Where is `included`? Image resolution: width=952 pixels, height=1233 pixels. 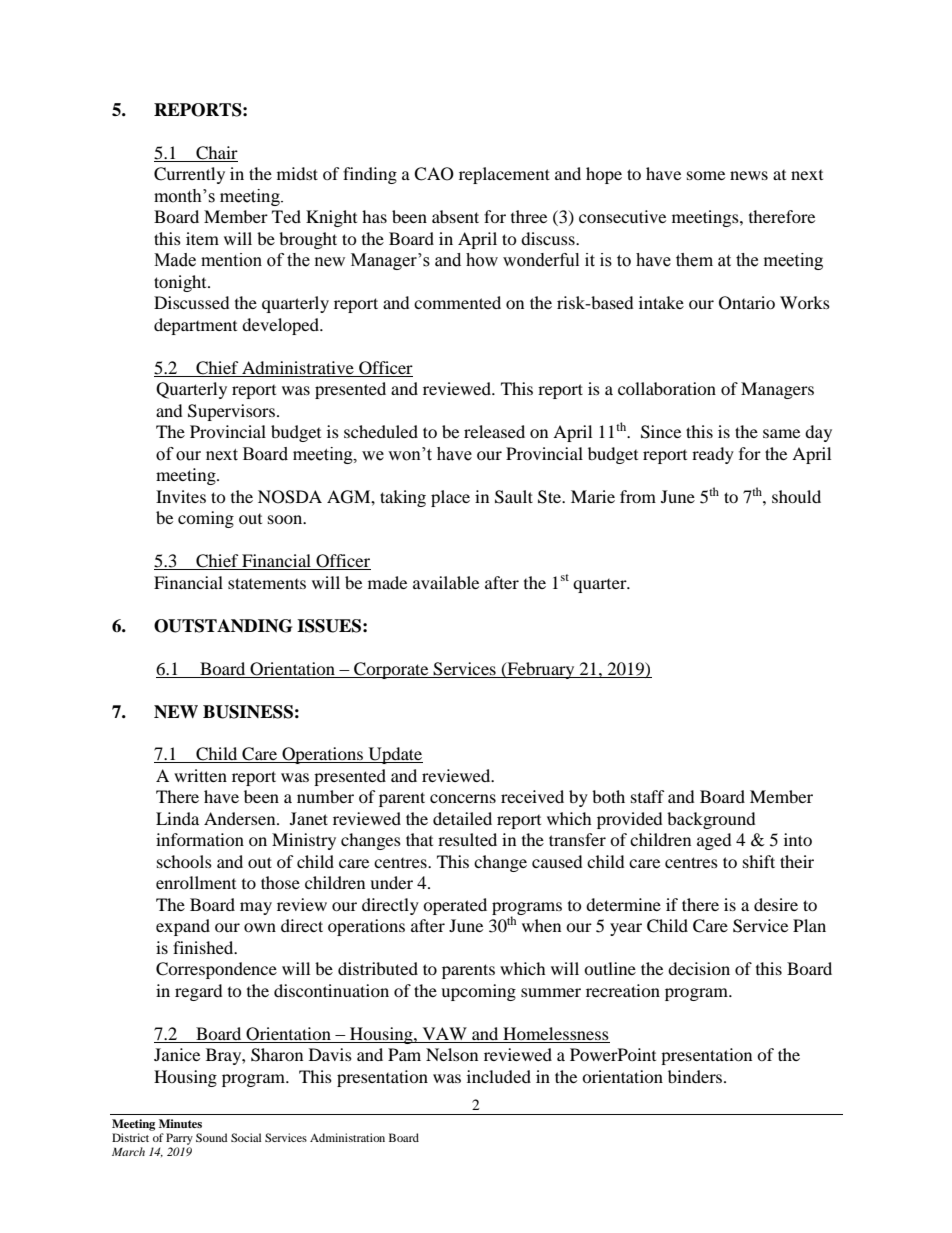 included is located at coordinates (499, 1076).
